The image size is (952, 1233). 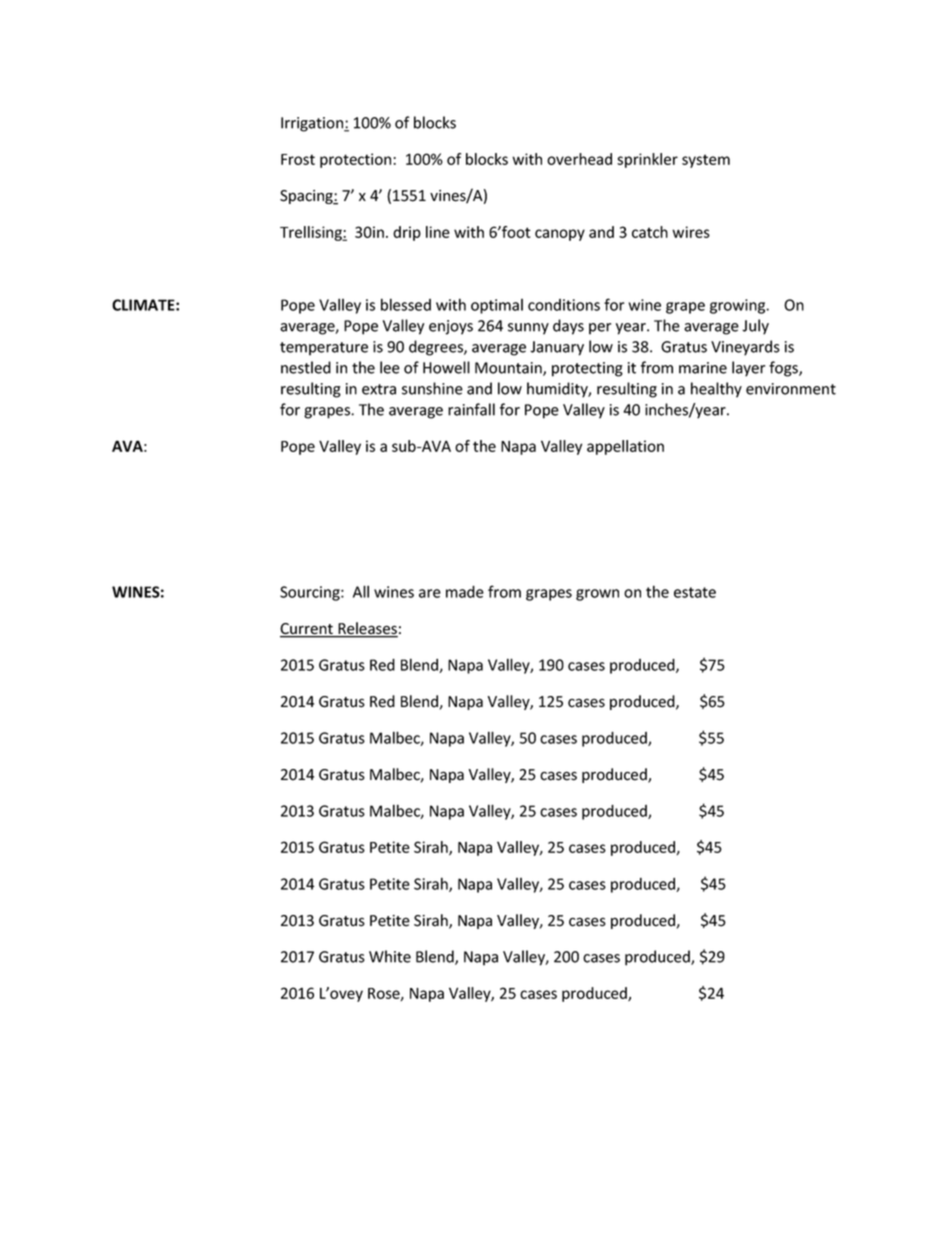 What do you see at coordinates (390, 956) in the screenshot?
I see `White` at bounding box center [390, 956].
